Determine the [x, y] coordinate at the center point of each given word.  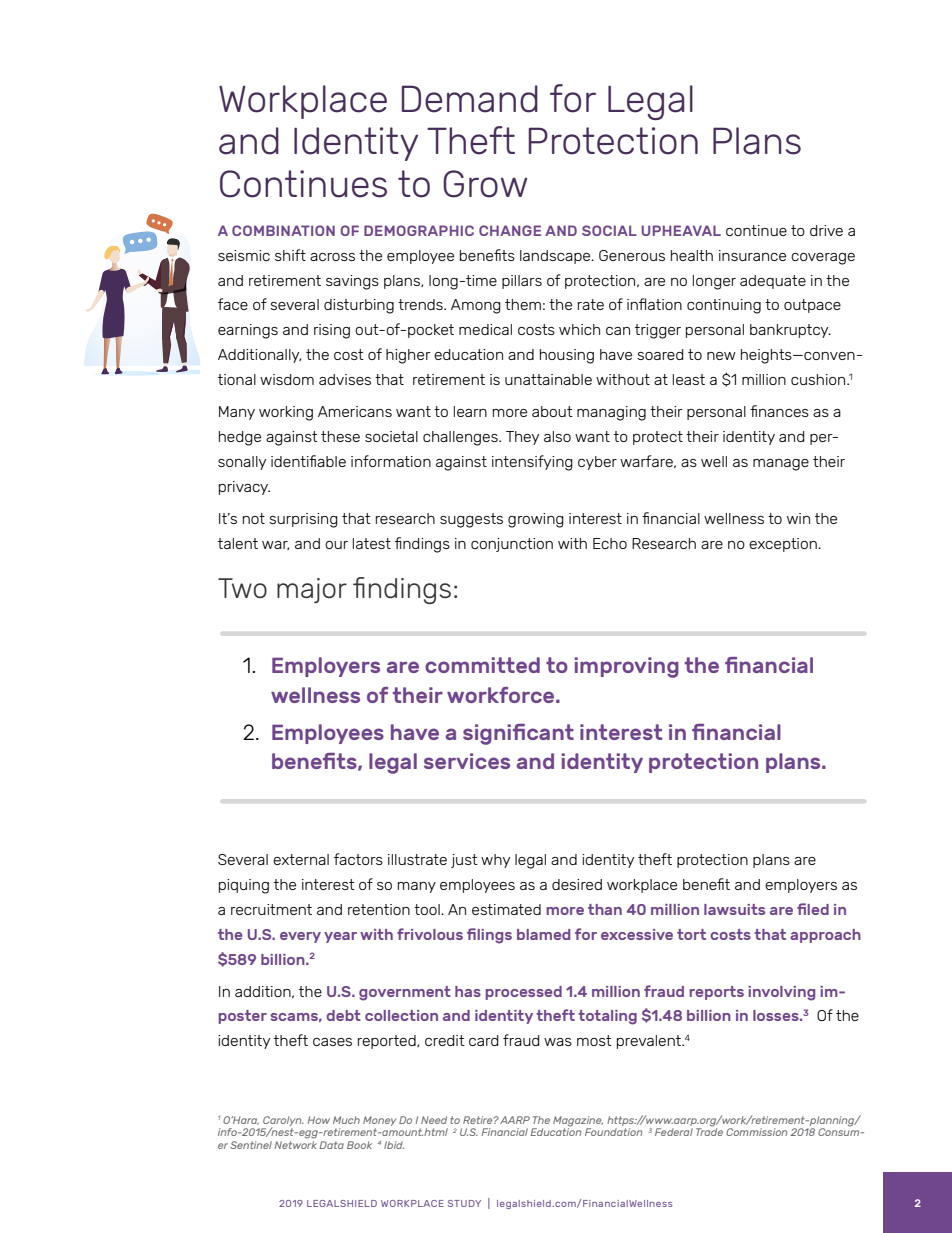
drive [826, 230]
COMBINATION [283, 230]
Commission [756, 1132]
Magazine [578, 1122]
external [301, 859]
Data [331, 1145]
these [340, 436]
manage [781, 465]
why [495, 861]
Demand [470, 99]
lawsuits [734, 909]
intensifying [532, 463]
